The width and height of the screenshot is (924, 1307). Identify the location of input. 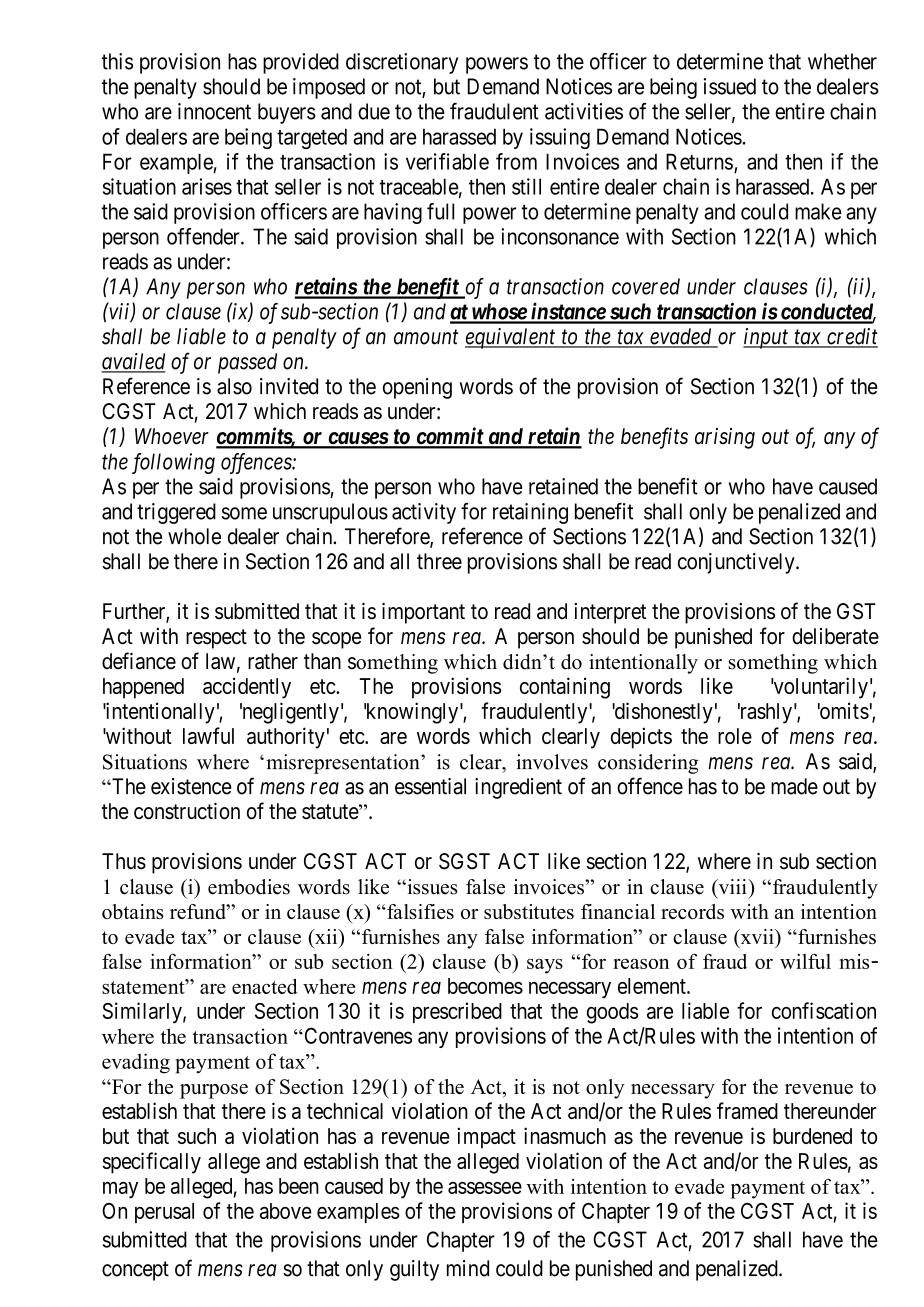
(767, 338).
